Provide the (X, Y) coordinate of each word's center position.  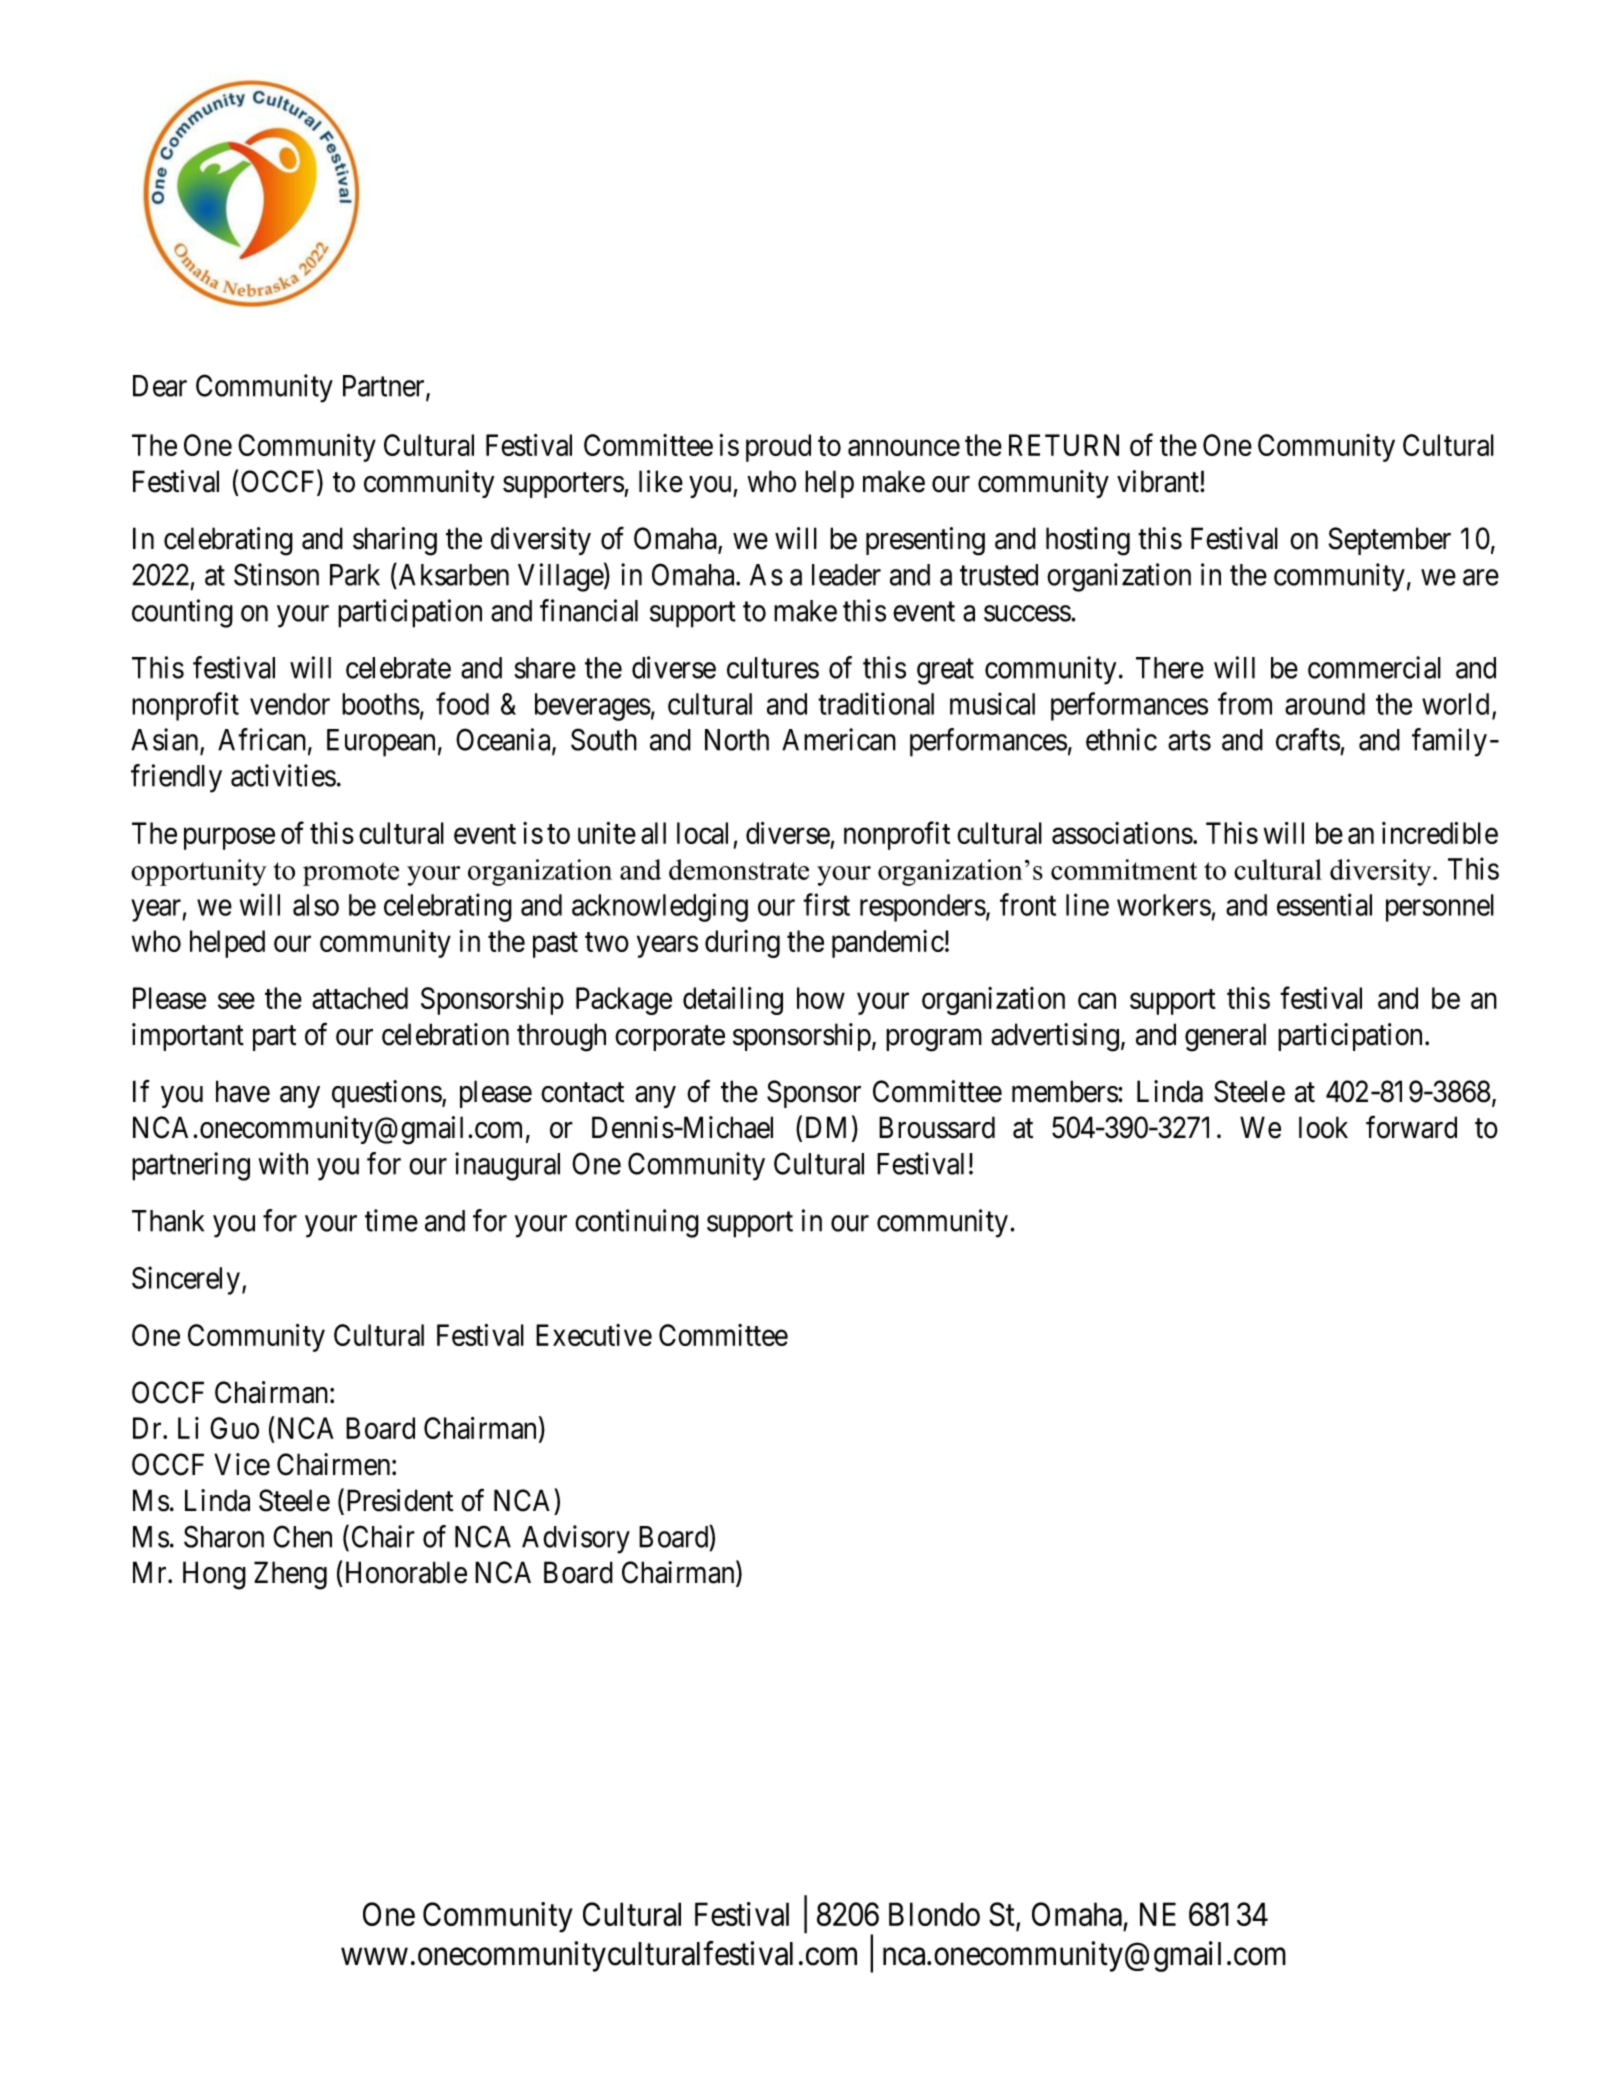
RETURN (1064, 445)
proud (778, 448)
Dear (160, 386)
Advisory (576, 1539)
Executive (594, 1335)
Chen (302, 1536)
